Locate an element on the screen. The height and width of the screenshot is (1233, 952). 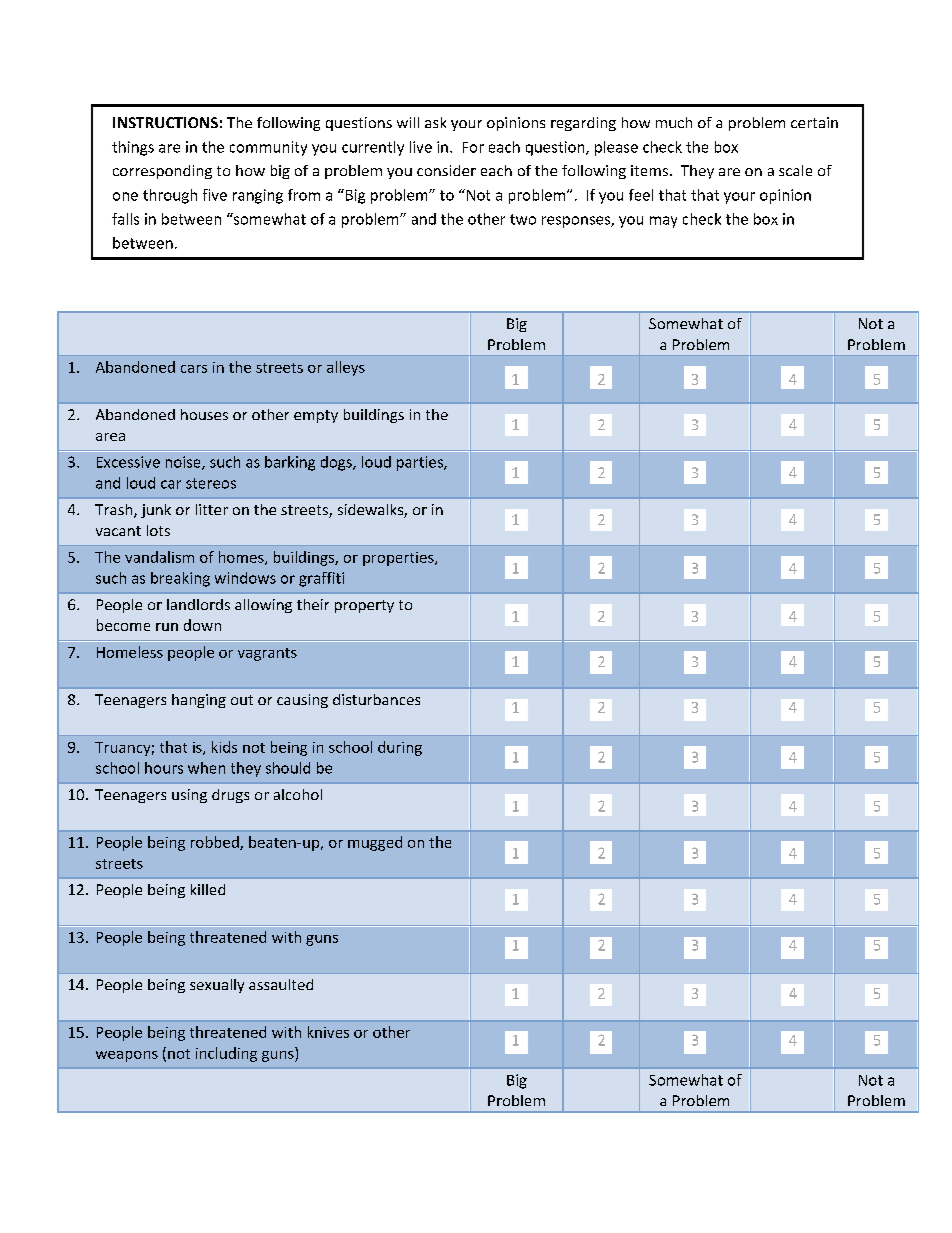
hanging is located at coordinates (199, 701).
